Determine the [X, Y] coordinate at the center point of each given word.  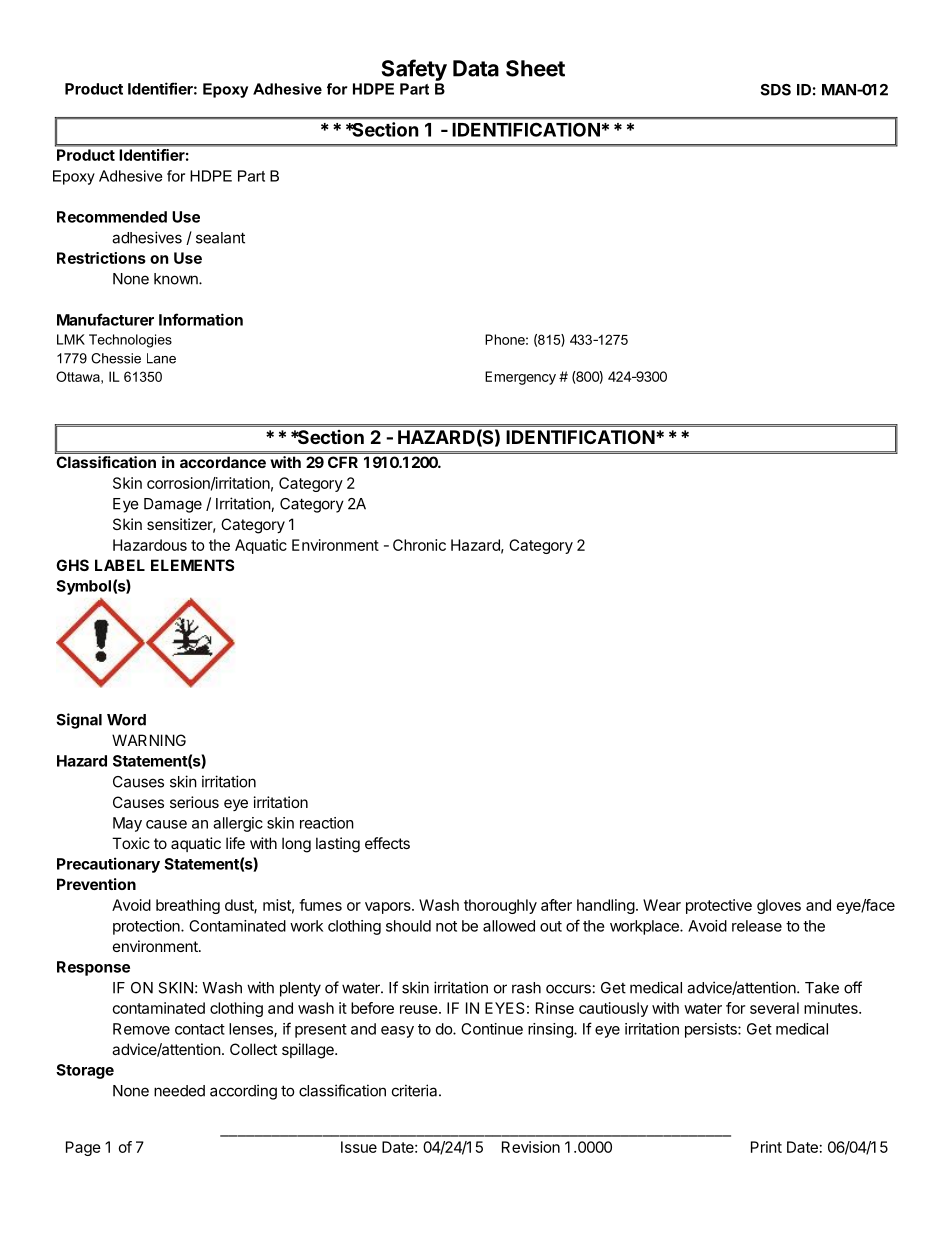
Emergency [520, 378]
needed [179, 1091]
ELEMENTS [192, 565]
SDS [775, 90]
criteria [416, 1090]
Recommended [112, 217]
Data [476, 68]
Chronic [419, 545]
